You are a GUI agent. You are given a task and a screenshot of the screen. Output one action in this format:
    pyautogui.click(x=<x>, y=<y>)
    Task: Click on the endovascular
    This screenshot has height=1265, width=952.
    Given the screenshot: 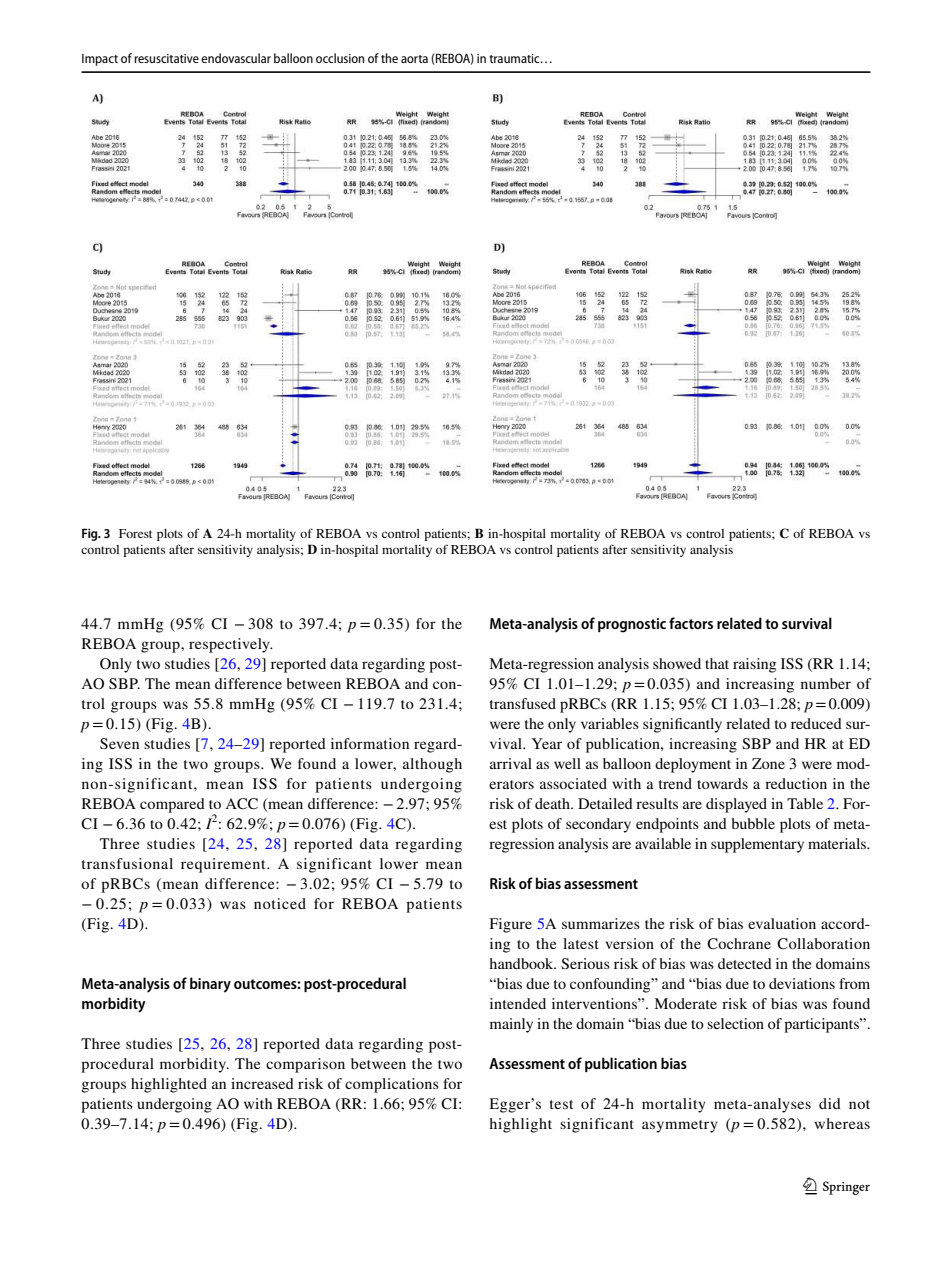 What is the action you would take?
    pyautogui.click(x=236, y=58)
